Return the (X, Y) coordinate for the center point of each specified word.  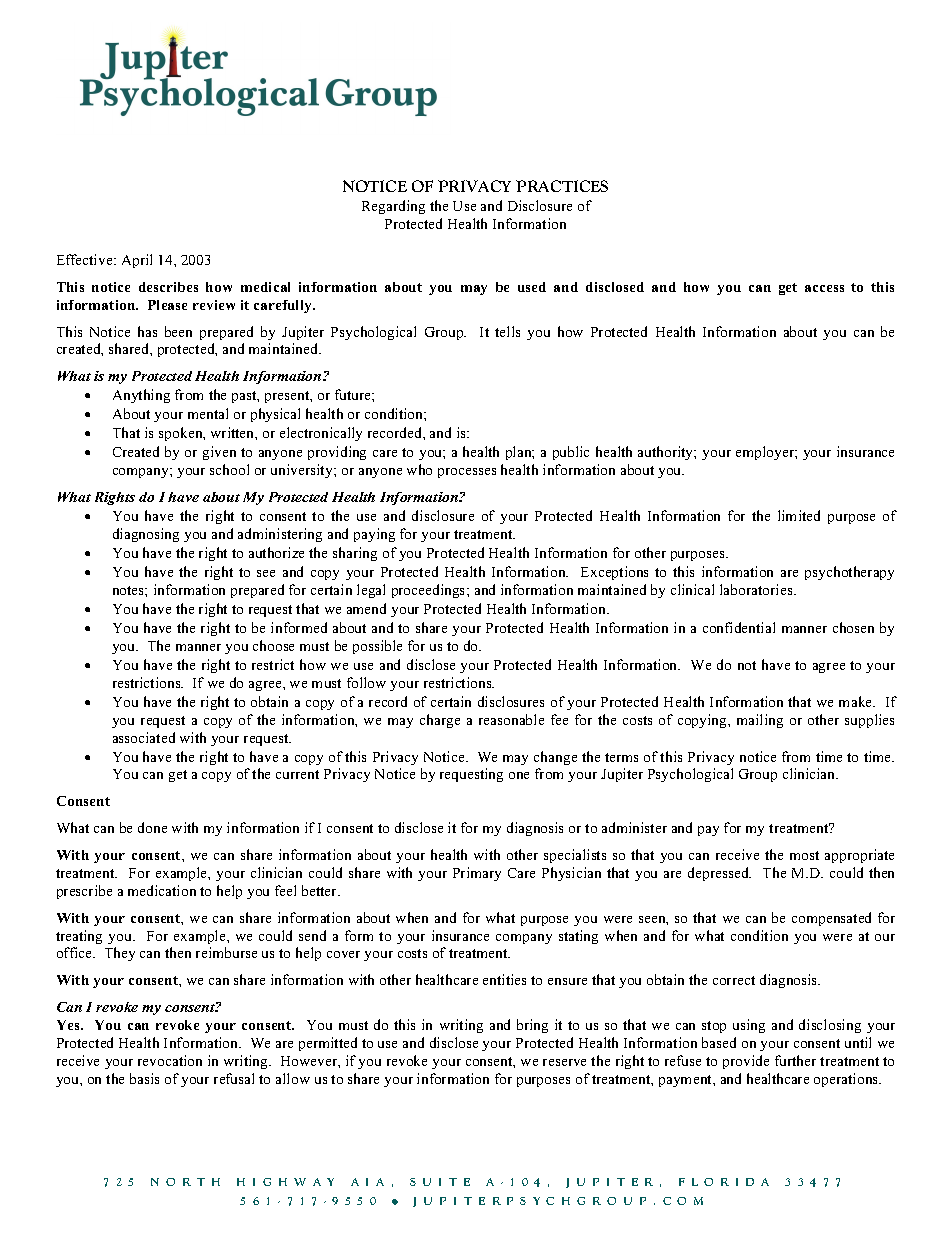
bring (532, 1026)
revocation (170, 1060)
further (795, 1060)
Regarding (393, 207)
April (137, 261)
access (824, 288)
